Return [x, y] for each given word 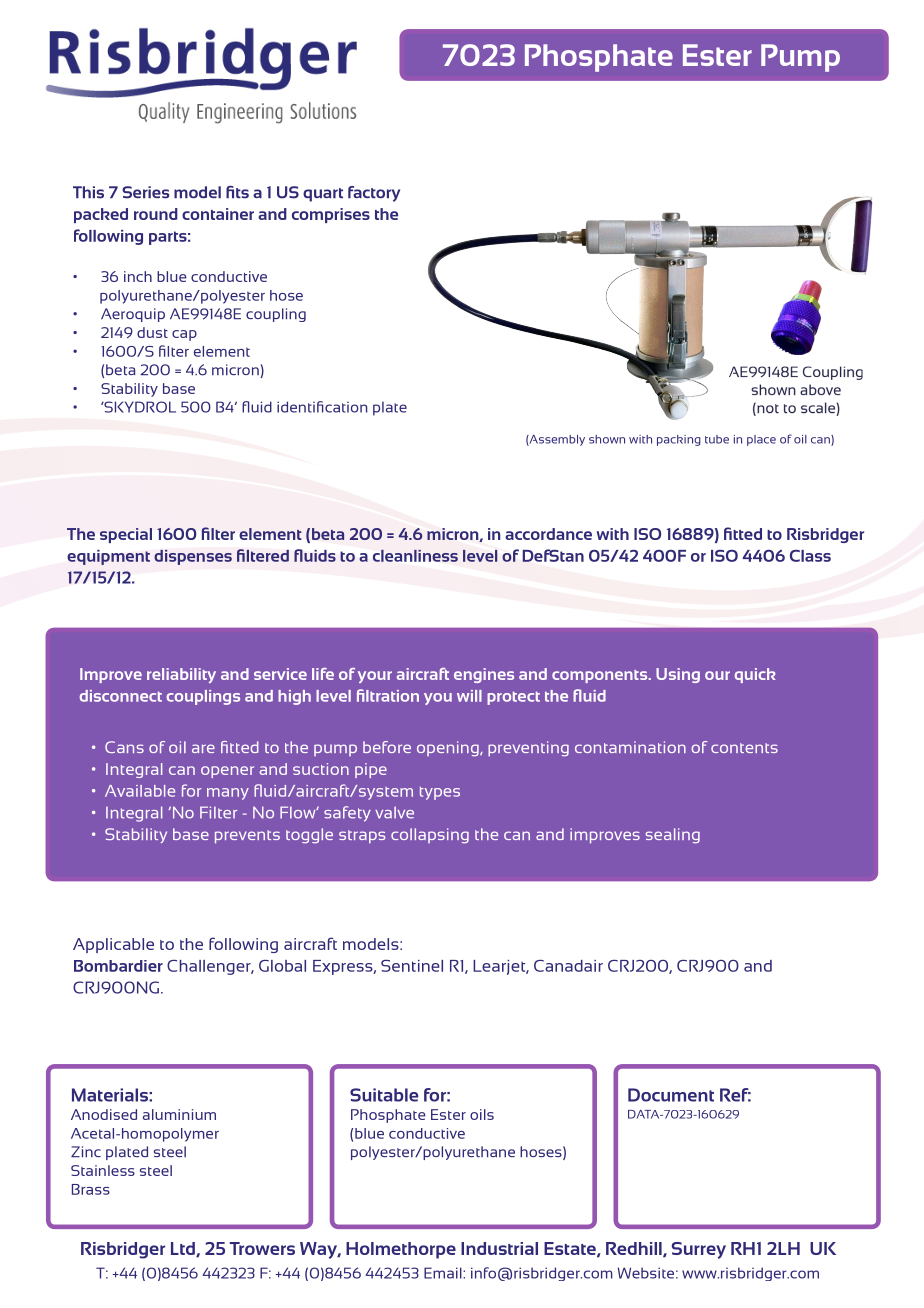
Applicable [113, 945]
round [156, 214]
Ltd [184, 1249]
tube [717, 439]
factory [374, 194]
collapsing [430, 836]
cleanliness [415, 556]
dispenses [193, 557]
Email [444, 1273]
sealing [673, 836]
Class [810, 556]
